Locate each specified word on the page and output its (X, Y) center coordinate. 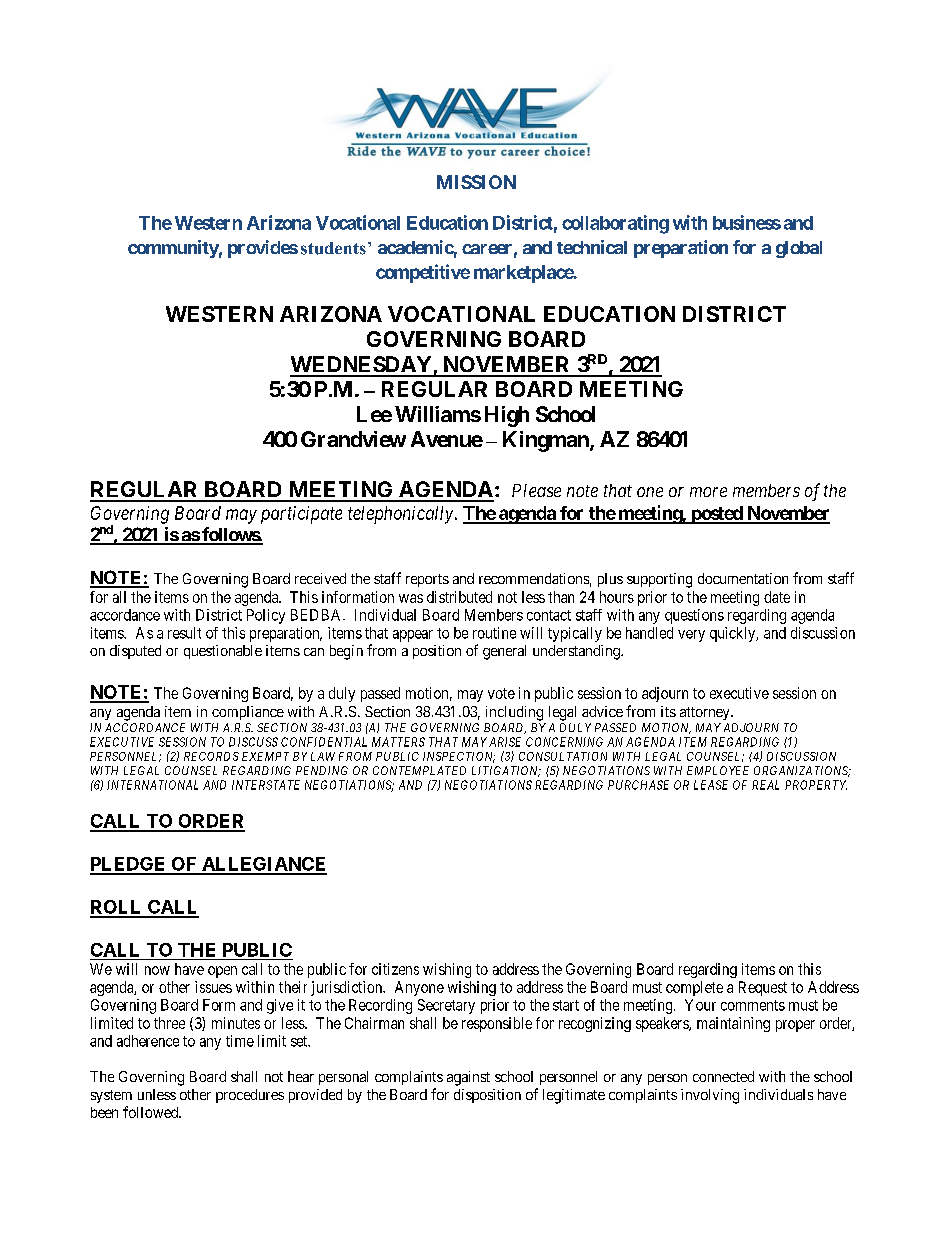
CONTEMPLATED (419, 770)
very (691, 636)
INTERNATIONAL (152, 785)
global (799, 249)
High (507, 416)
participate (301, 515)
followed (152, 1112)
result (184, 633)
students (333, 248)
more (708, 492)
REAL (765, 785)
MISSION (476, 182)
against (468, 1078)
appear (413, 636)
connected (723, 1076)
